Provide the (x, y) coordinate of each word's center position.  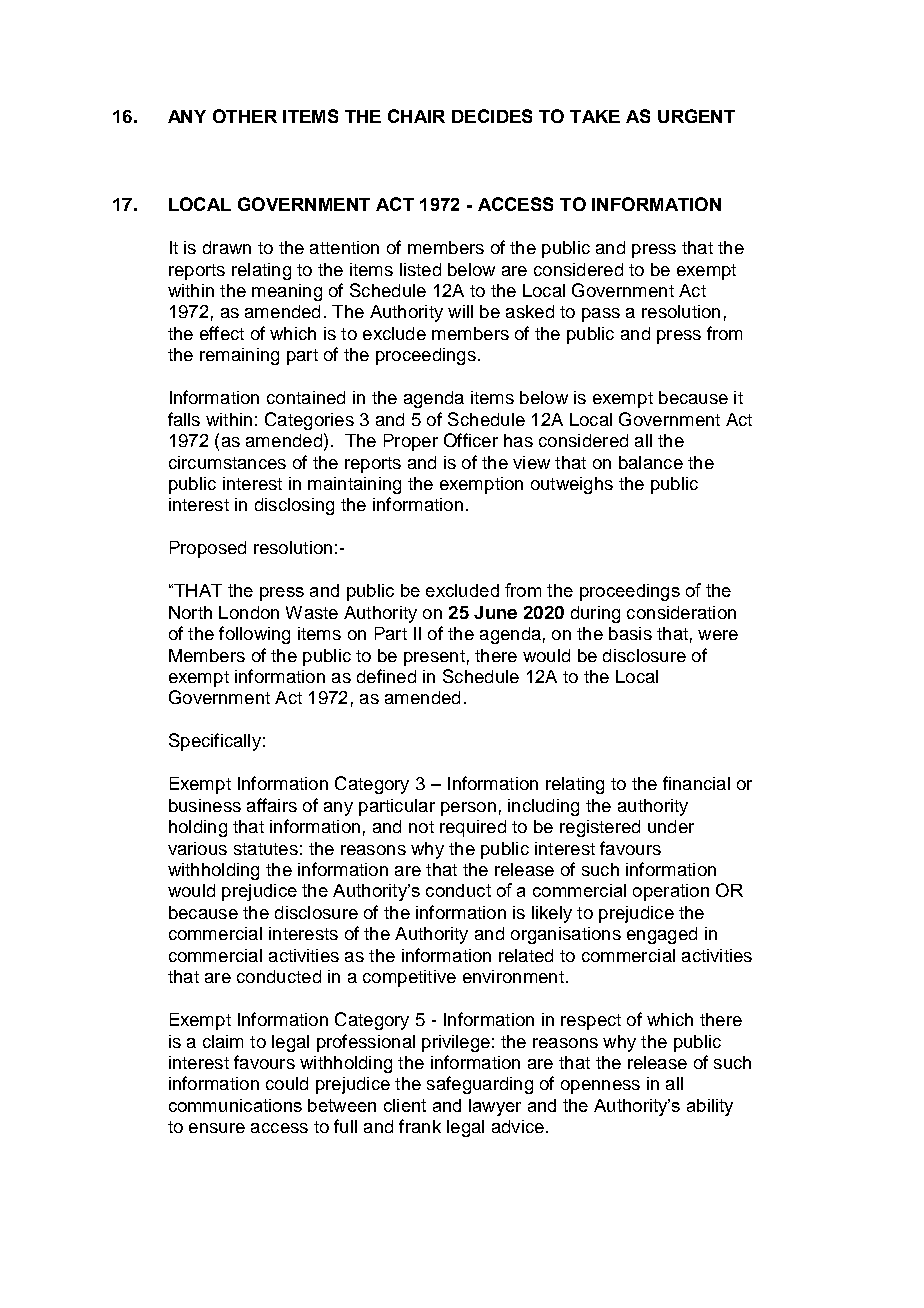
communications (235, 1105)
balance (651, 462)
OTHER (245, 116)
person (468, 809)
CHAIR (416, 116)
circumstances (227, 462)
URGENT (696, 116)
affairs (272, 805)
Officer (471, 440)
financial (696, 783)
